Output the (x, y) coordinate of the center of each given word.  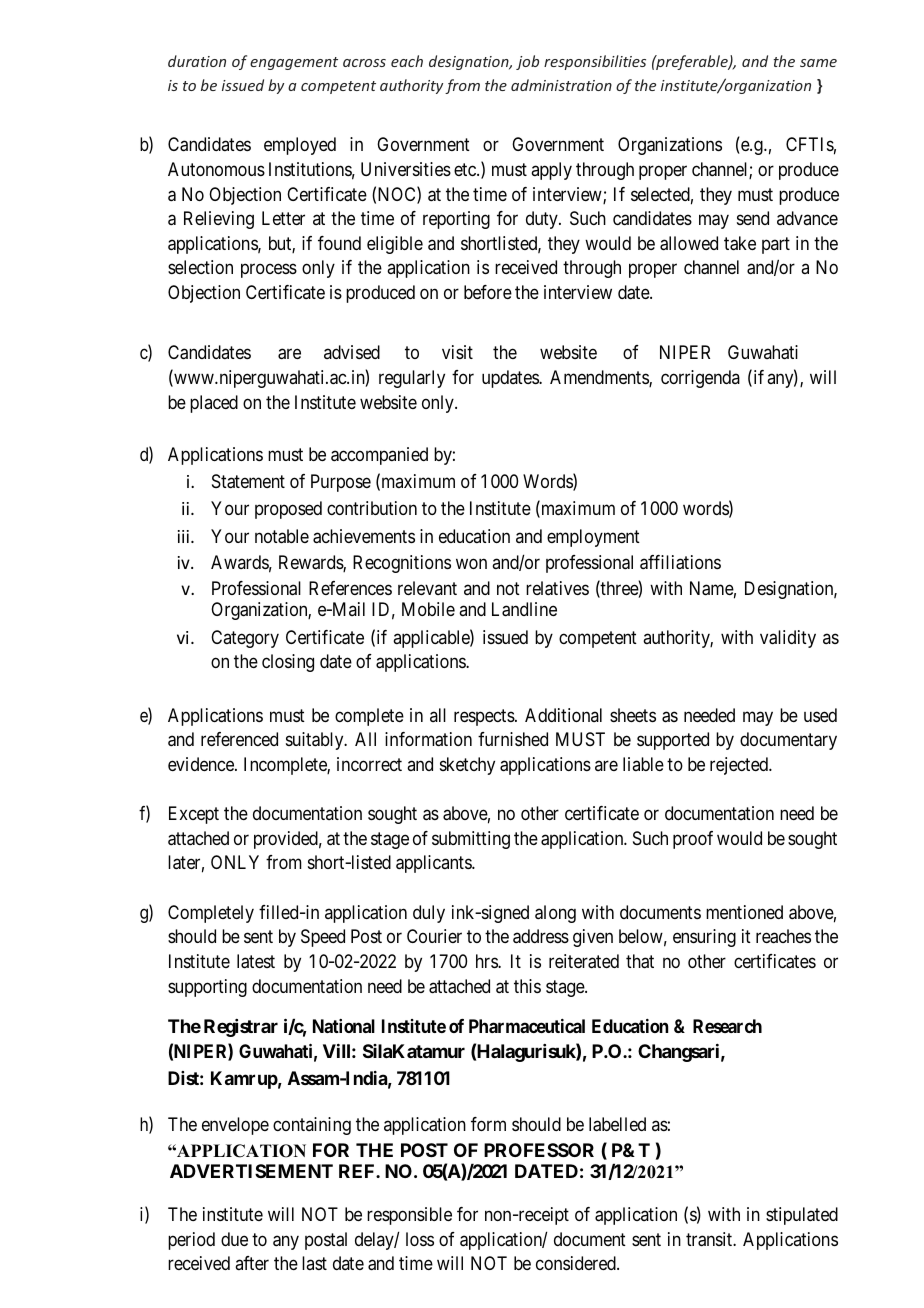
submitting (471, 840)
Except (194, 815)
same (818, 63)
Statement (248, 481)
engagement (294, 63)
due (234, 1239)
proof (693, 840)
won (471, 564)
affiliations (680, 562)
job (527, 62)
